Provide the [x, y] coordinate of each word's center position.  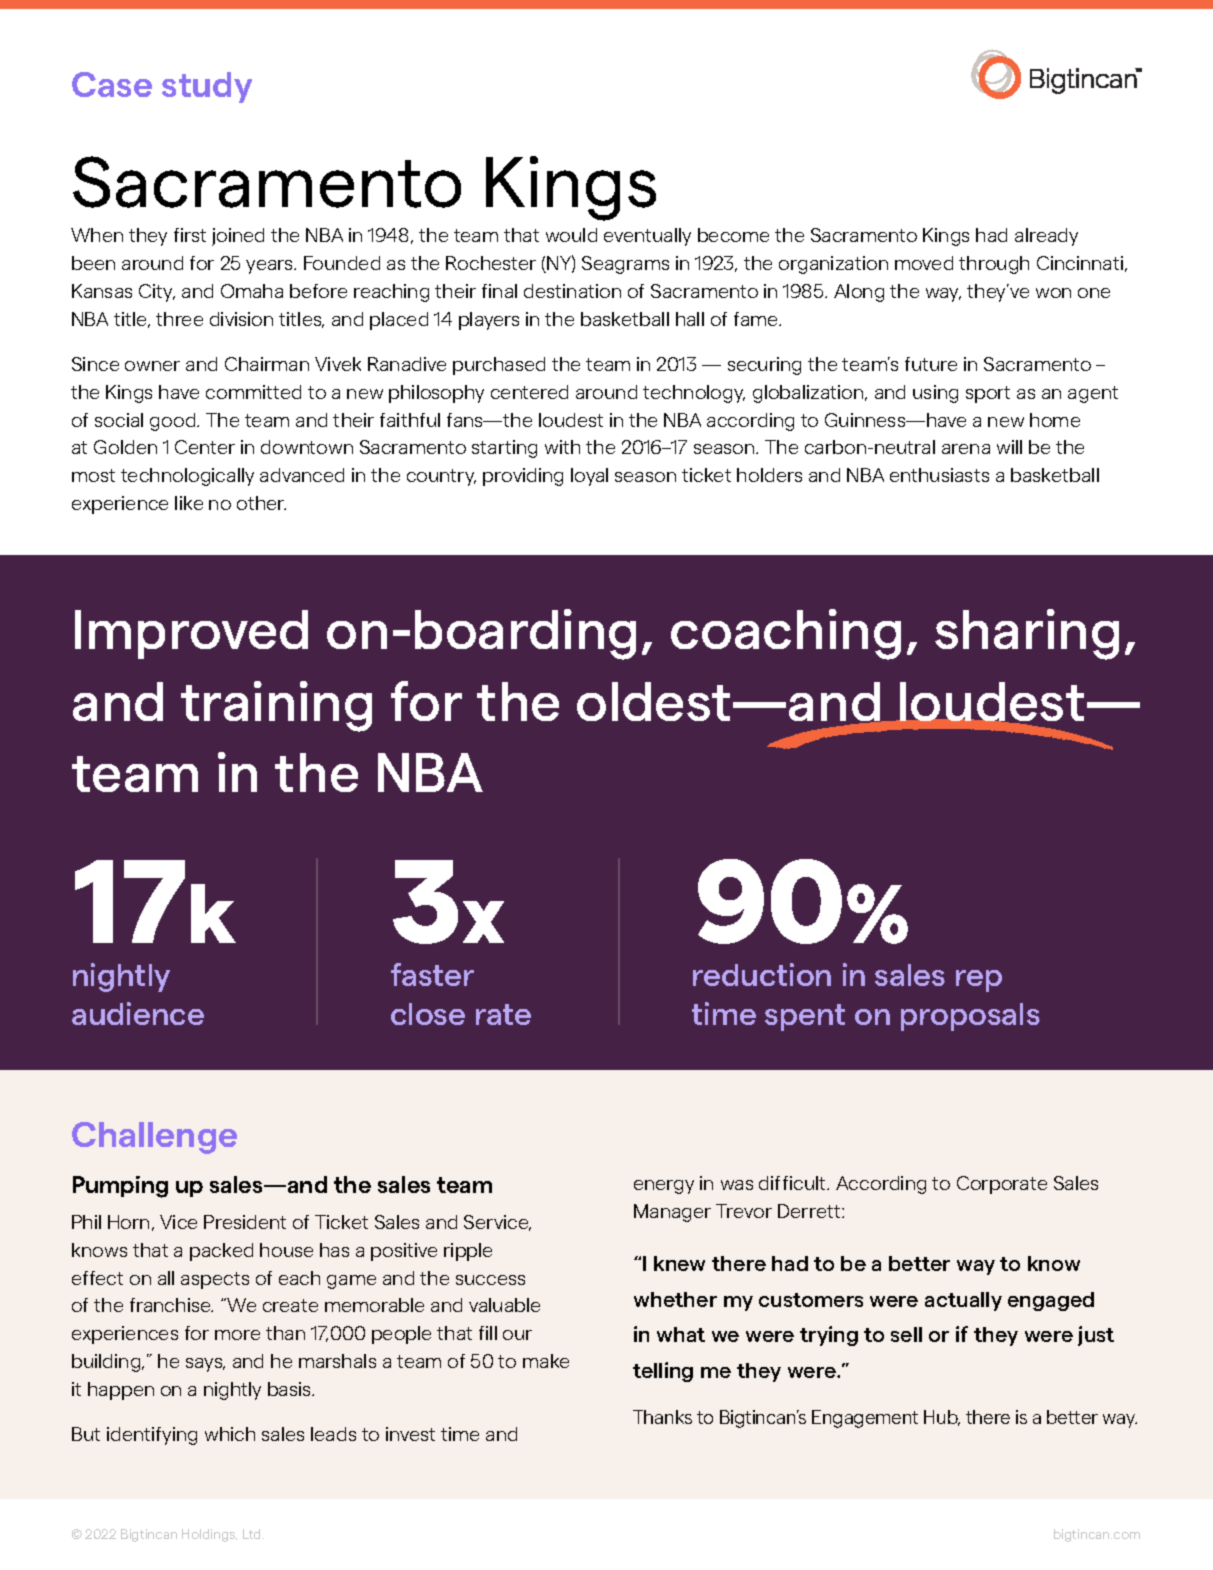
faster [432, 974]
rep [979, 981]
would [571, 235]
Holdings [209, 1535]
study [207, 87]
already [1046, 237]
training [276, 706]
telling [663, 1372]
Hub [942, 1418]
